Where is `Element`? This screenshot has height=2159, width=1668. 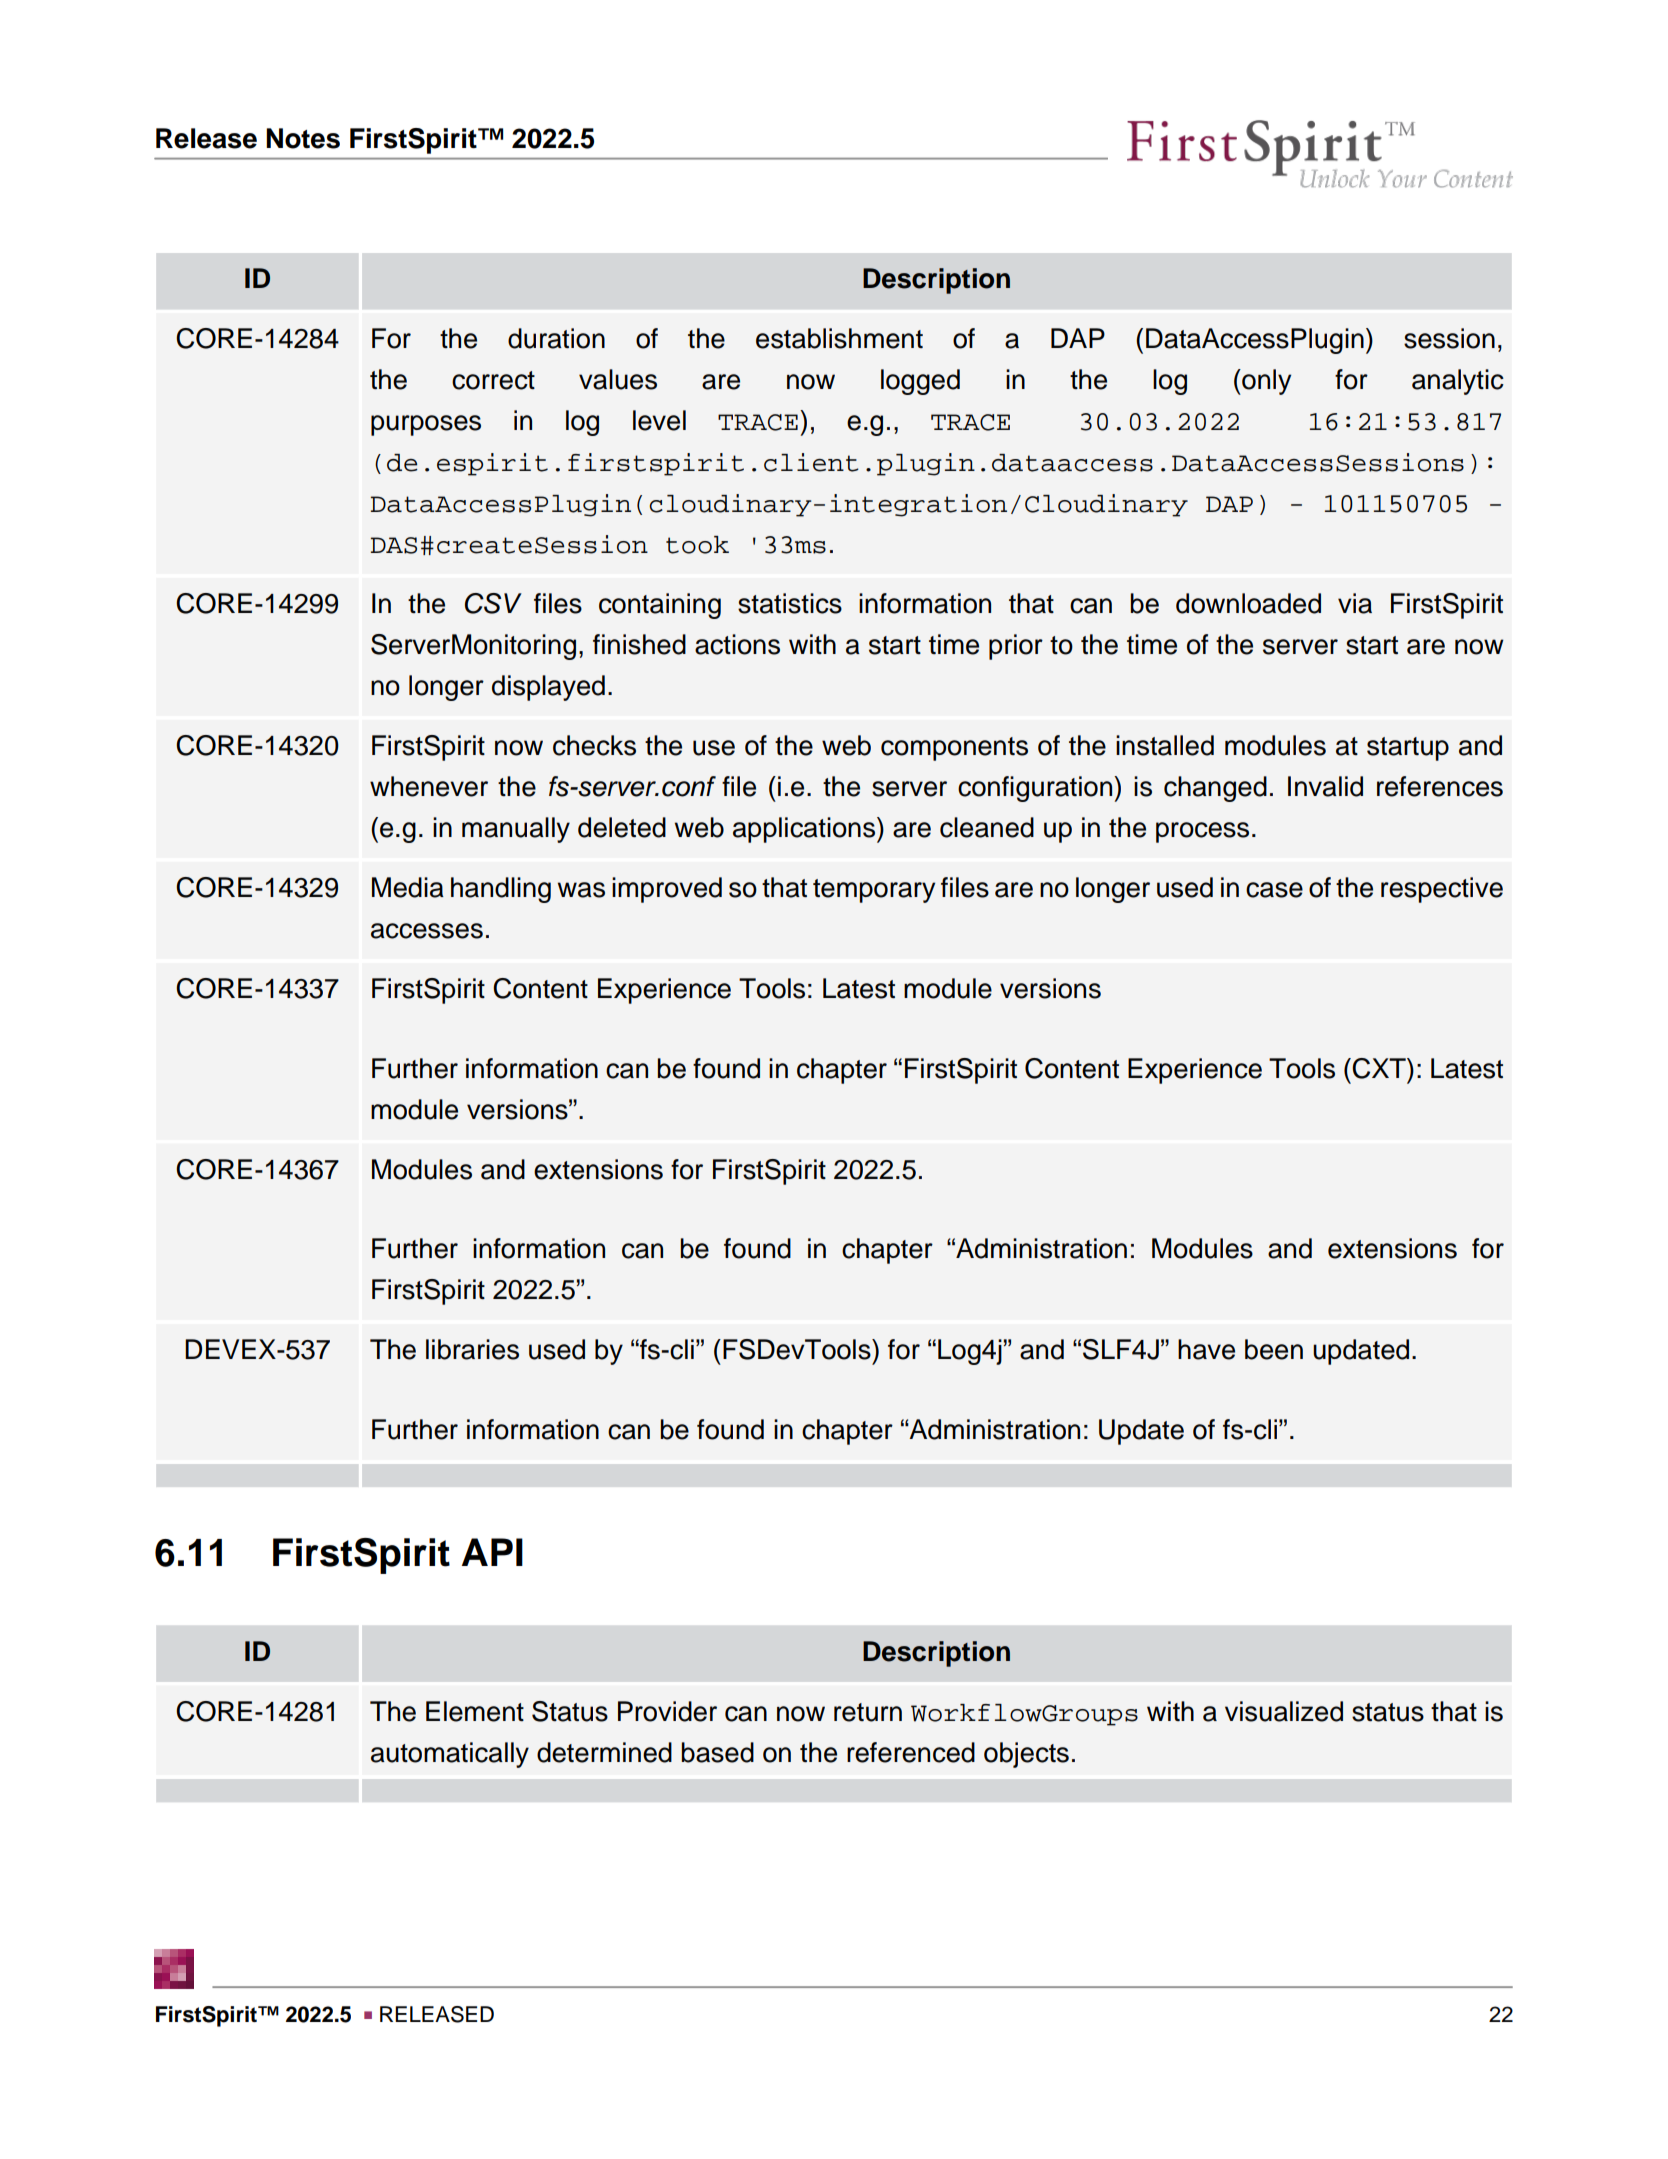 Element is located at coordinates (475, 1711).
